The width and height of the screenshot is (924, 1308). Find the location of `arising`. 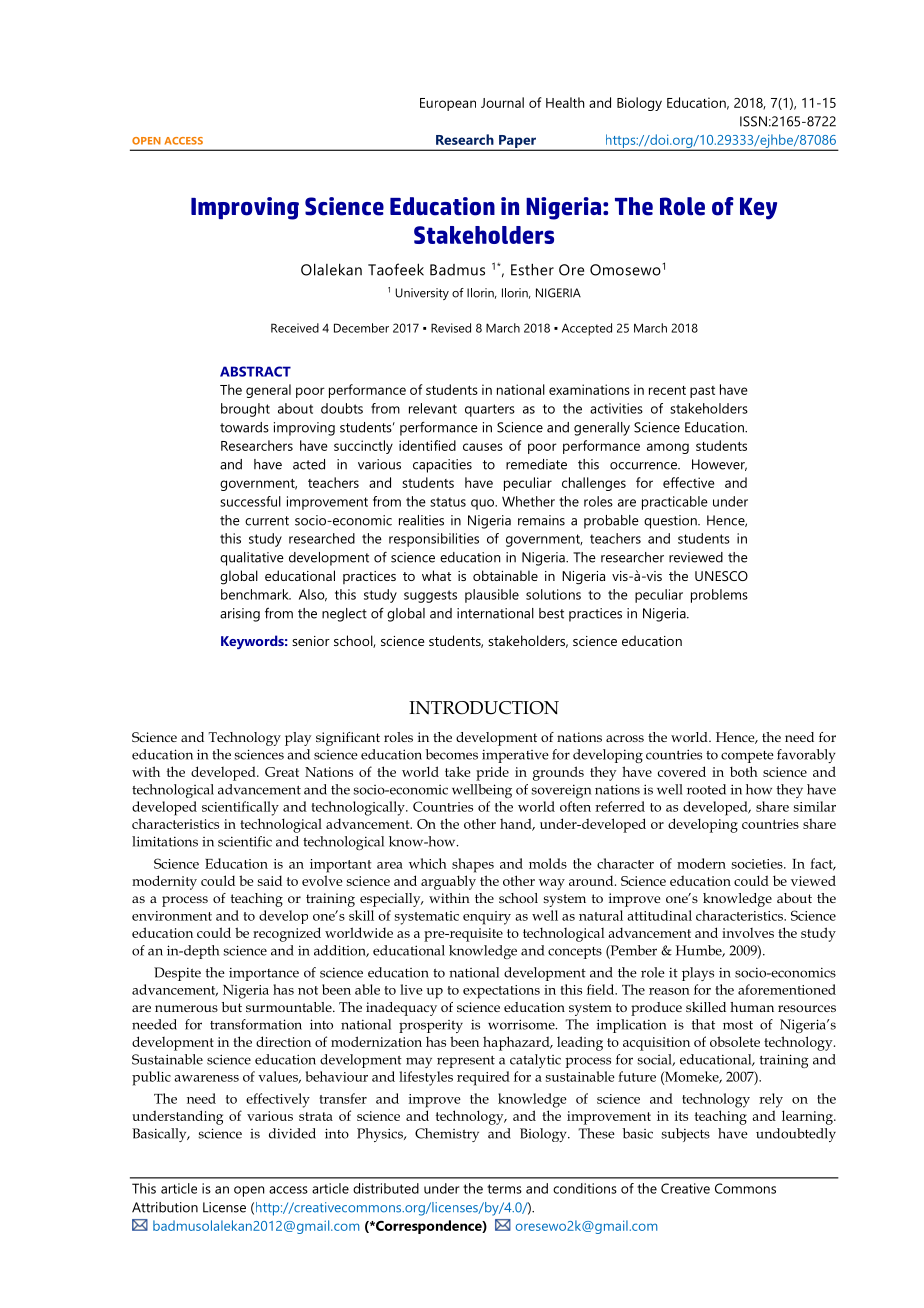

arising is located at coordinates (240, 615).
